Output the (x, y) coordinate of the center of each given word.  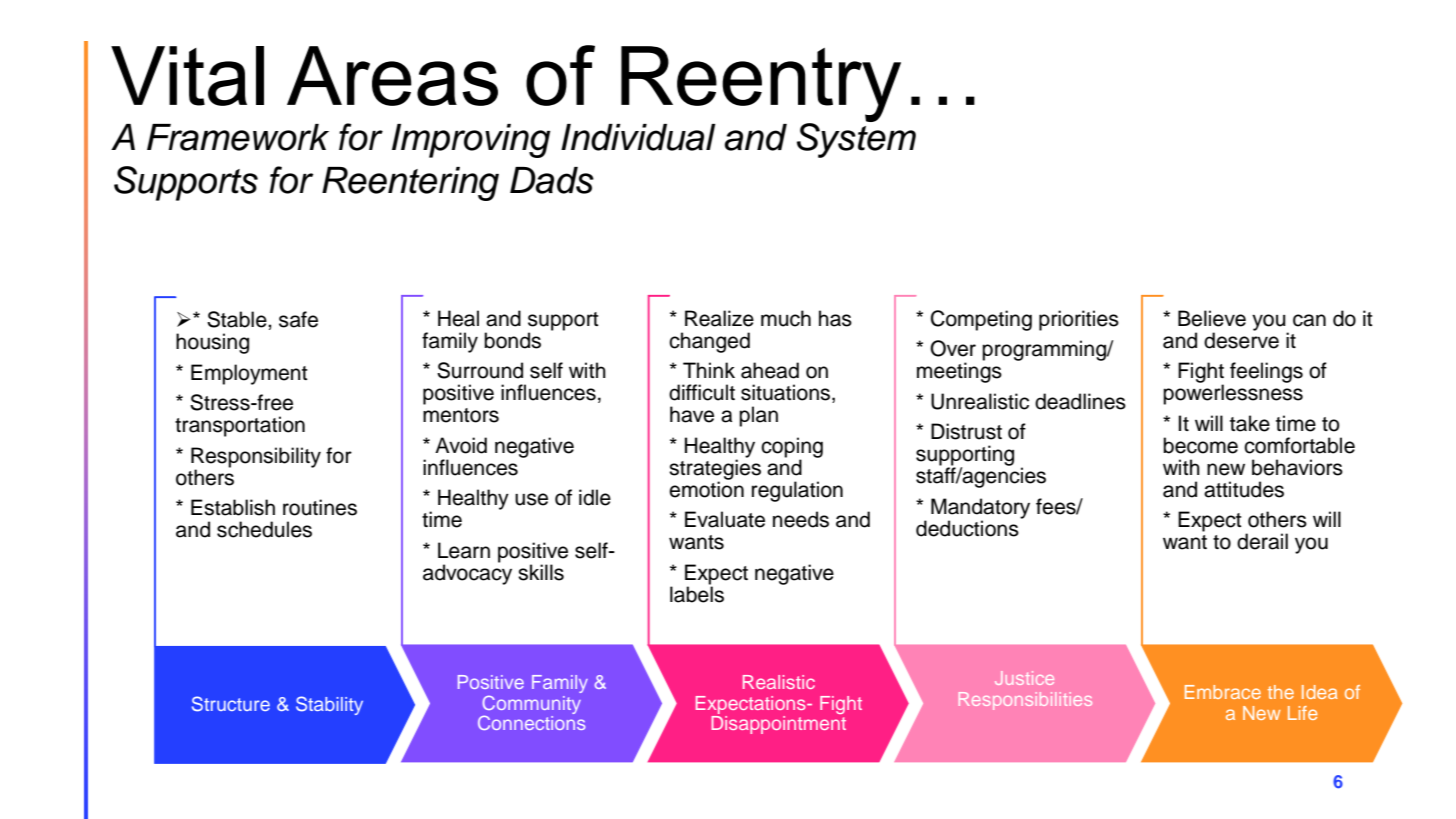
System (856, 139)
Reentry (761, 85)
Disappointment (778, 723)
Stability (329, 705)
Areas (392, 76)
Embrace (1223, 692)
